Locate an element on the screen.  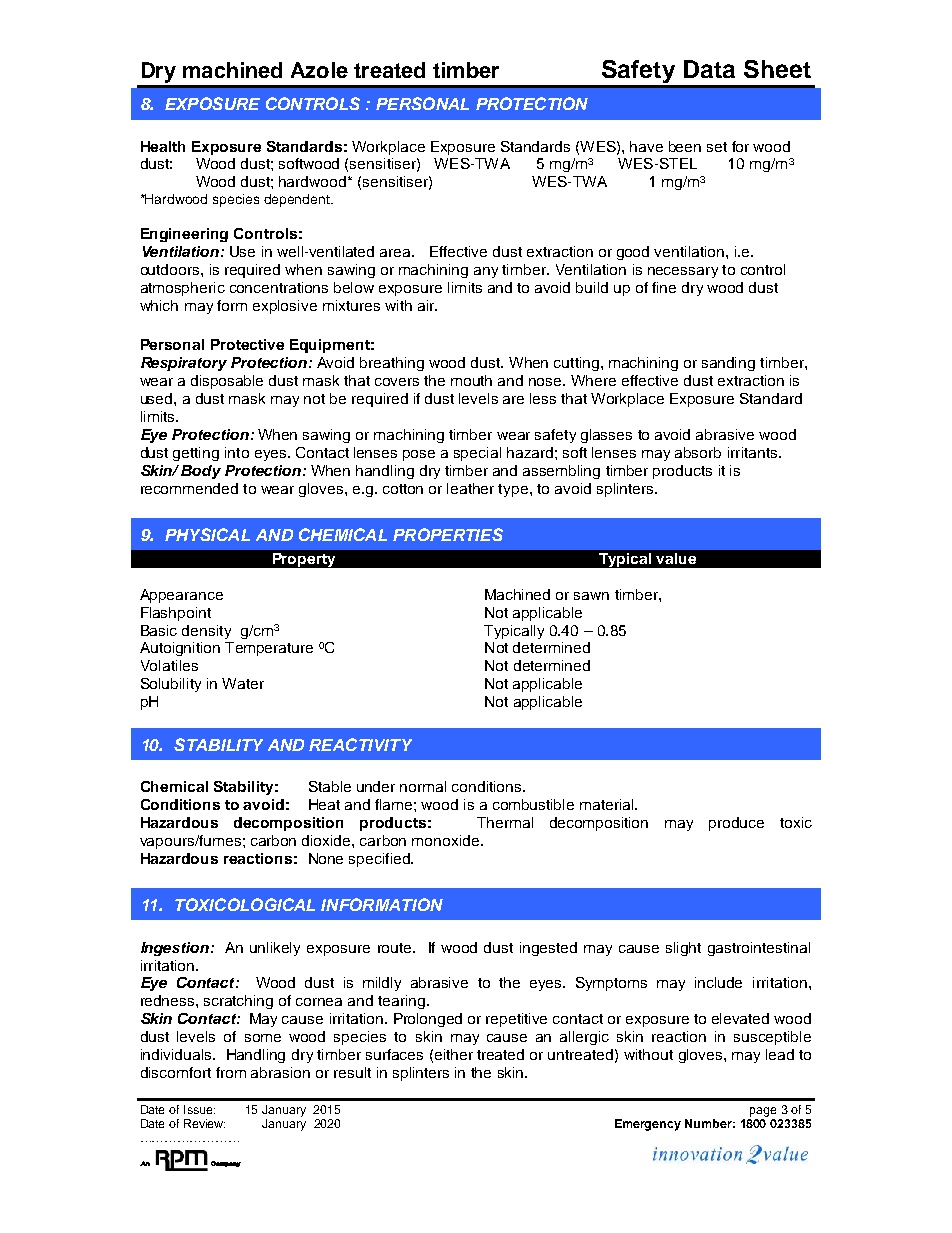
surfaces is located at coordinates (394, 1054).
